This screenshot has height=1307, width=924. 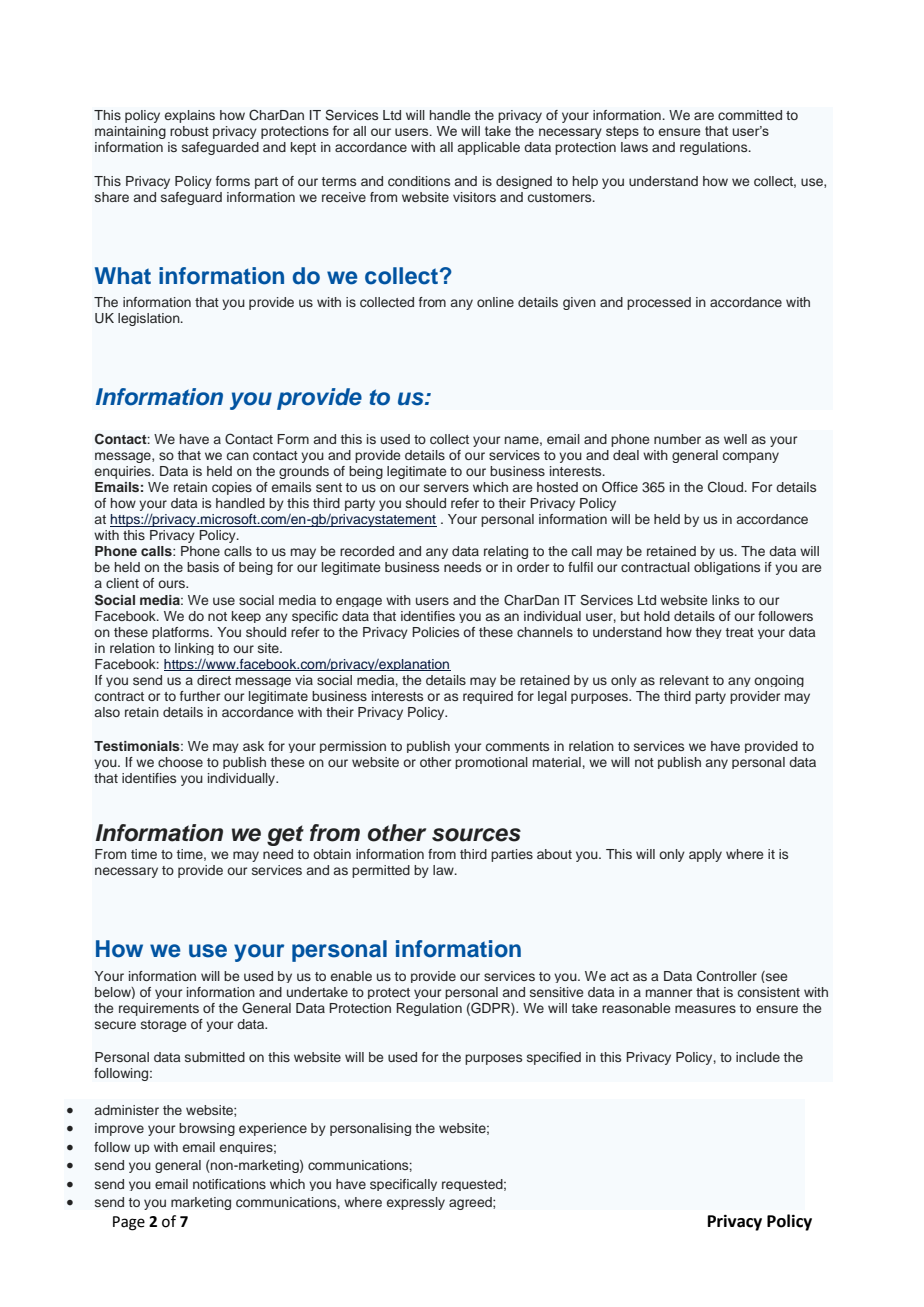 What do you see at coordinates (381, 871) in the screenshot?
I see `permitted` at bounding box center [381, 871].
